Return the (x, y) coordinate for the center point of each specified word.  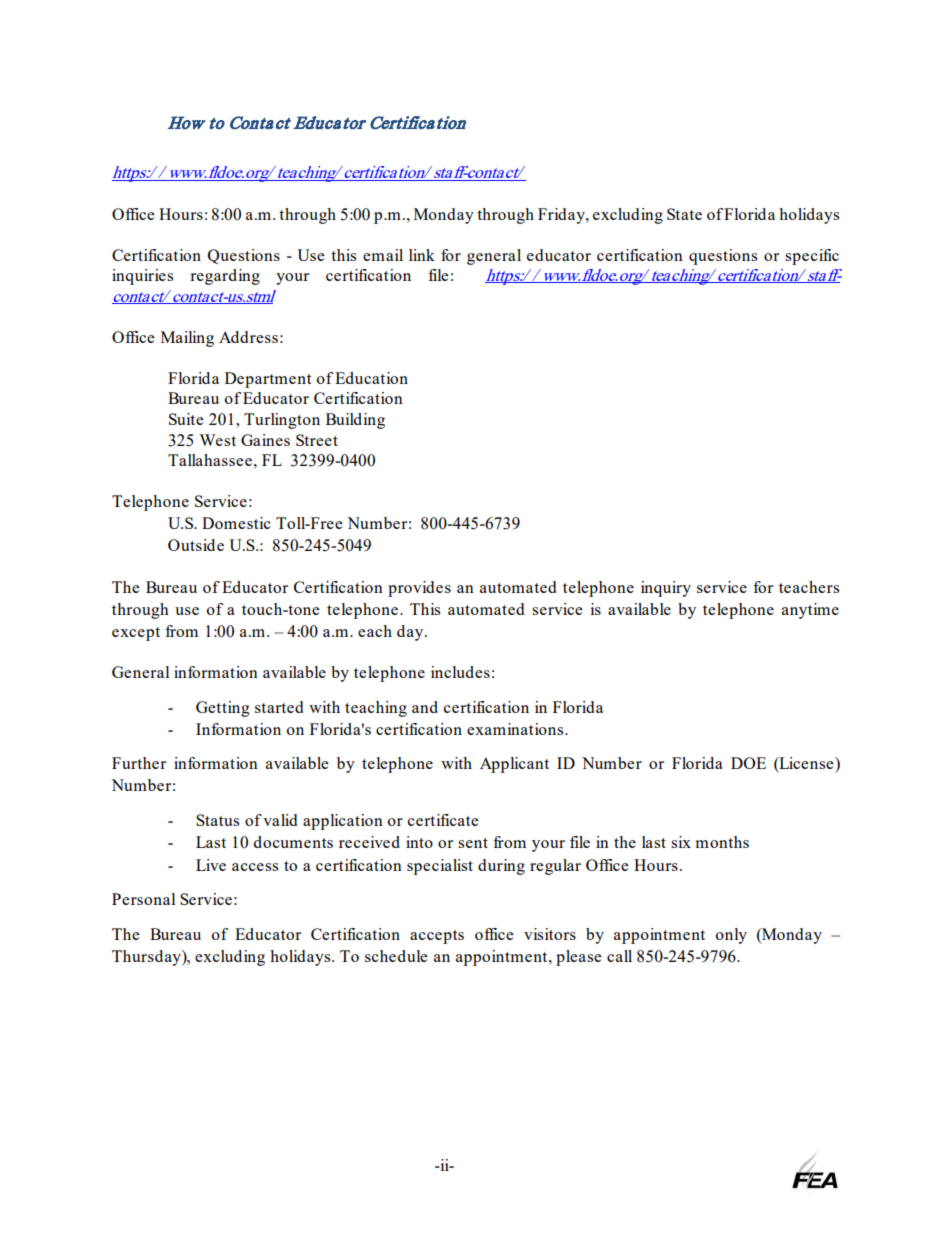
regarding (225, 277)
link (422, 255)
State (684, 214)
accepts (437, 937)
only (731, 936)
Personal (143, 899)
